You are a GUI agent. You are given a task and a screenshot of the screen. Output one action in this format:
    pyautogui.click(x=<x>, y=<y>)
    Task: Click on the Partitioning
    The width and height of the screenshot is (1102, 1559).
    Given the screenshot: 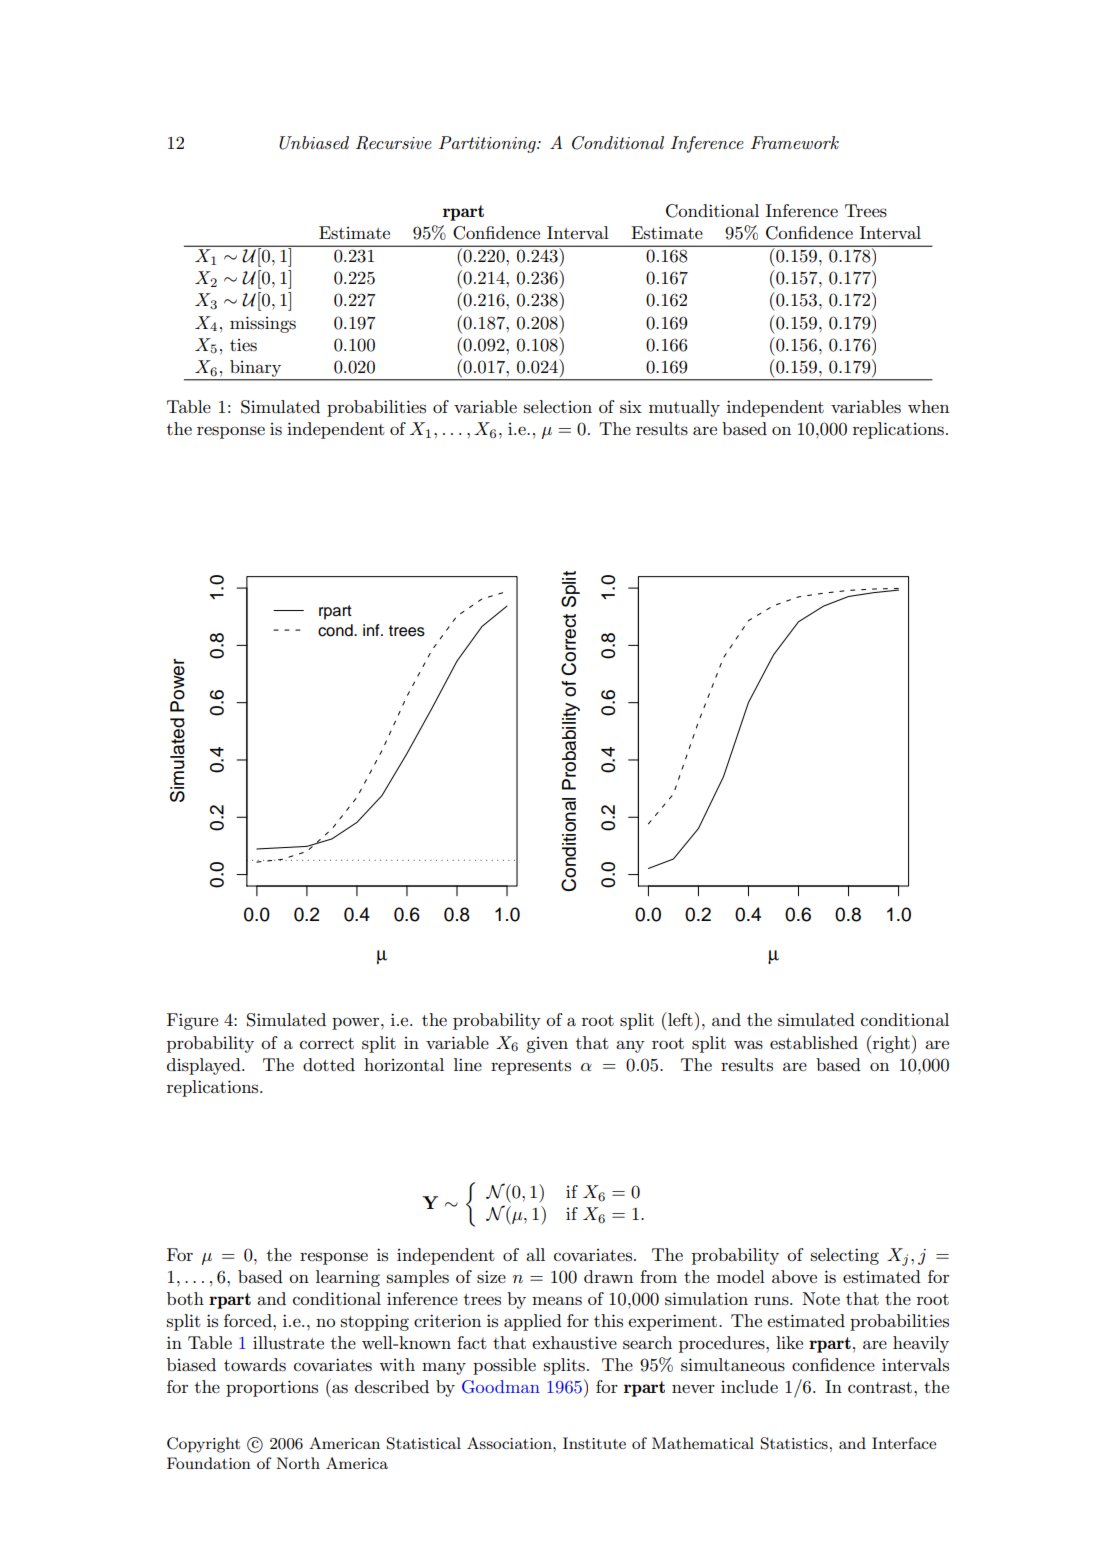 What is the action you would take?
    pyautogui.click(x=488, y=144)
